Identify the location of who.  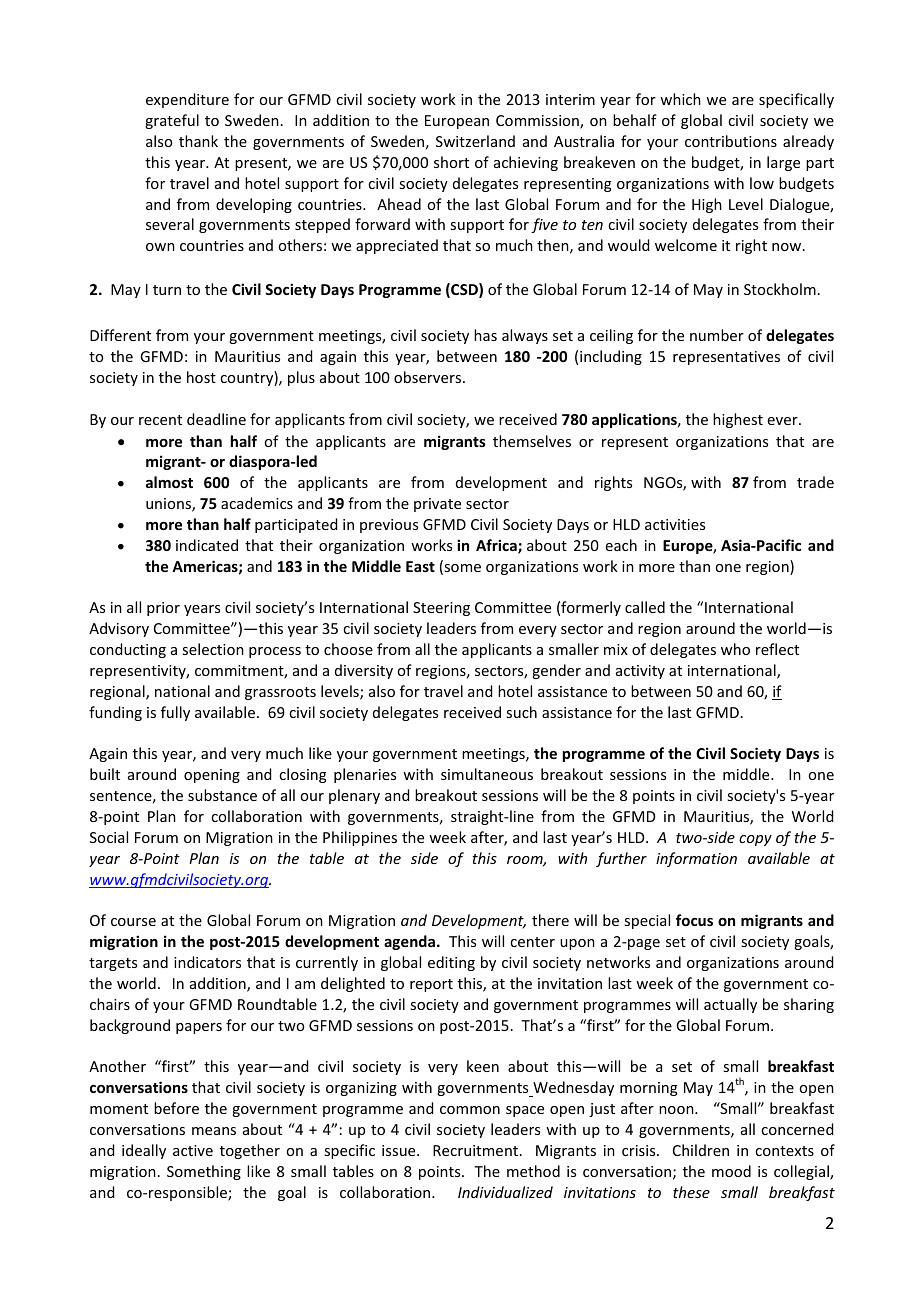
(735, 649).
